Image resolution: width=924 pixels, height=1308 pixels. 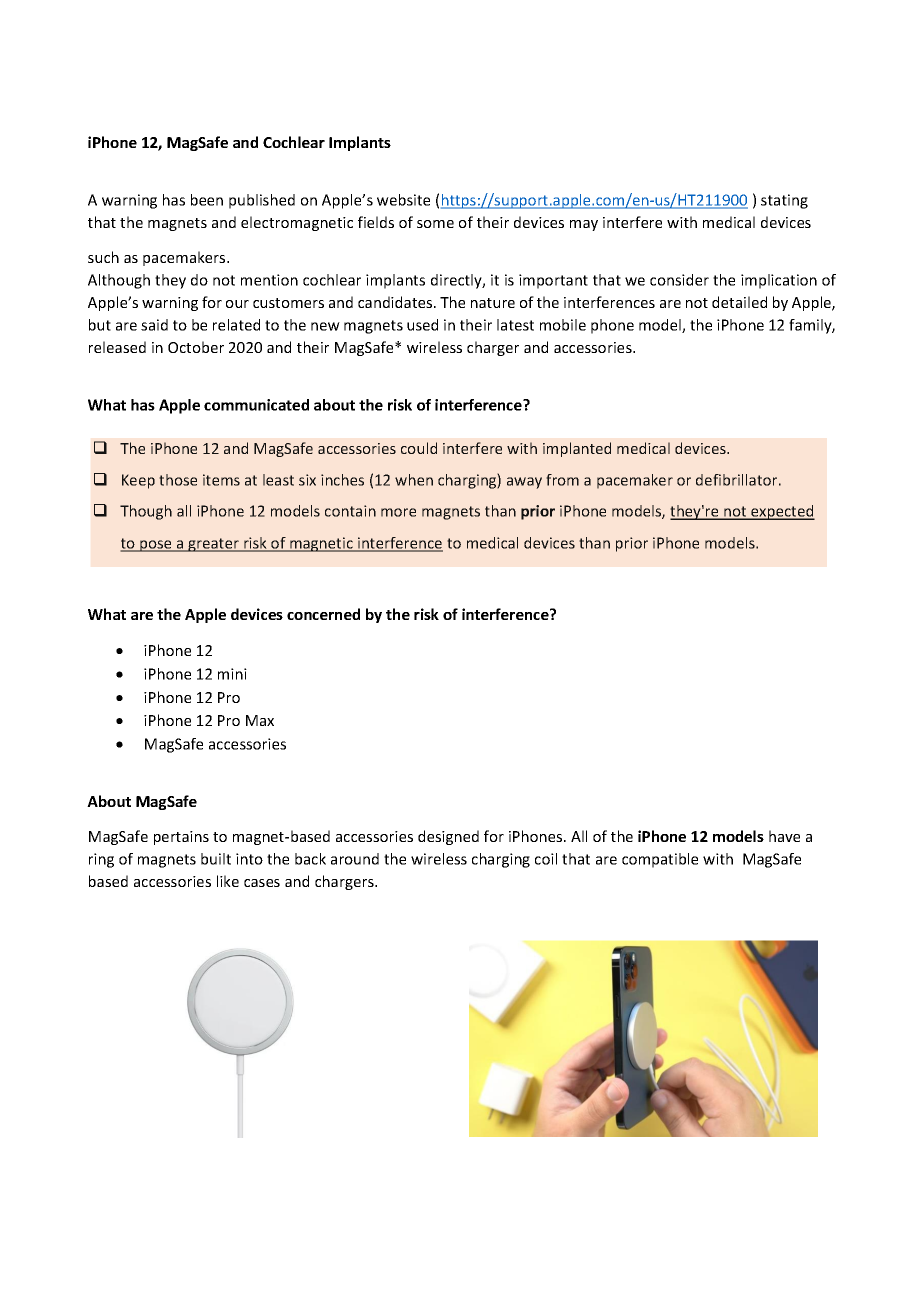 What do you see at coordinates (739, 302) in the document?
I see `detailed` at bounding box center [739, 302].
